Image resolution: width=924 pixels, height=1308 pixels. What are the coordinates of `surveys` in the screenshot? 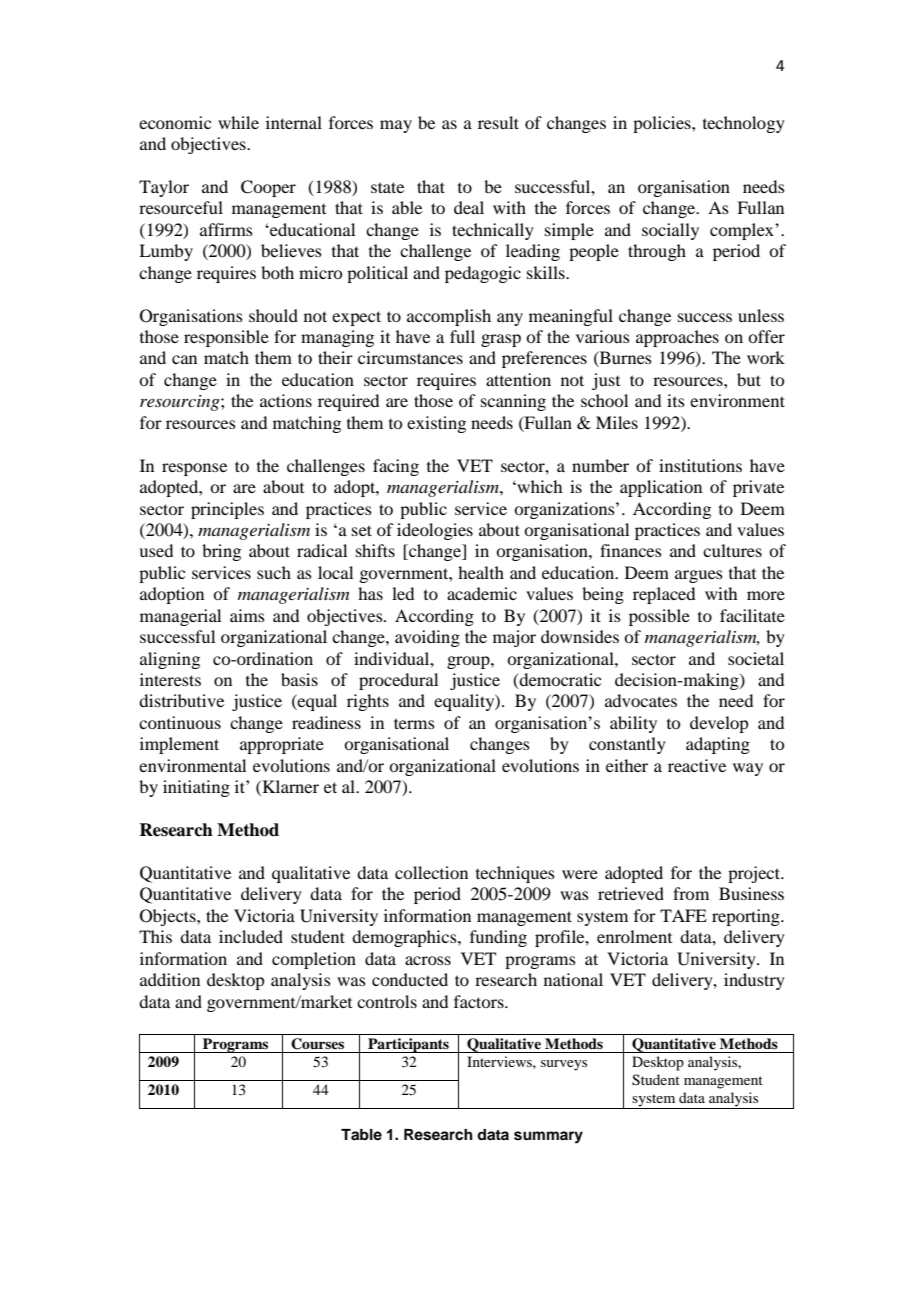 It's located at (564, 1065).
